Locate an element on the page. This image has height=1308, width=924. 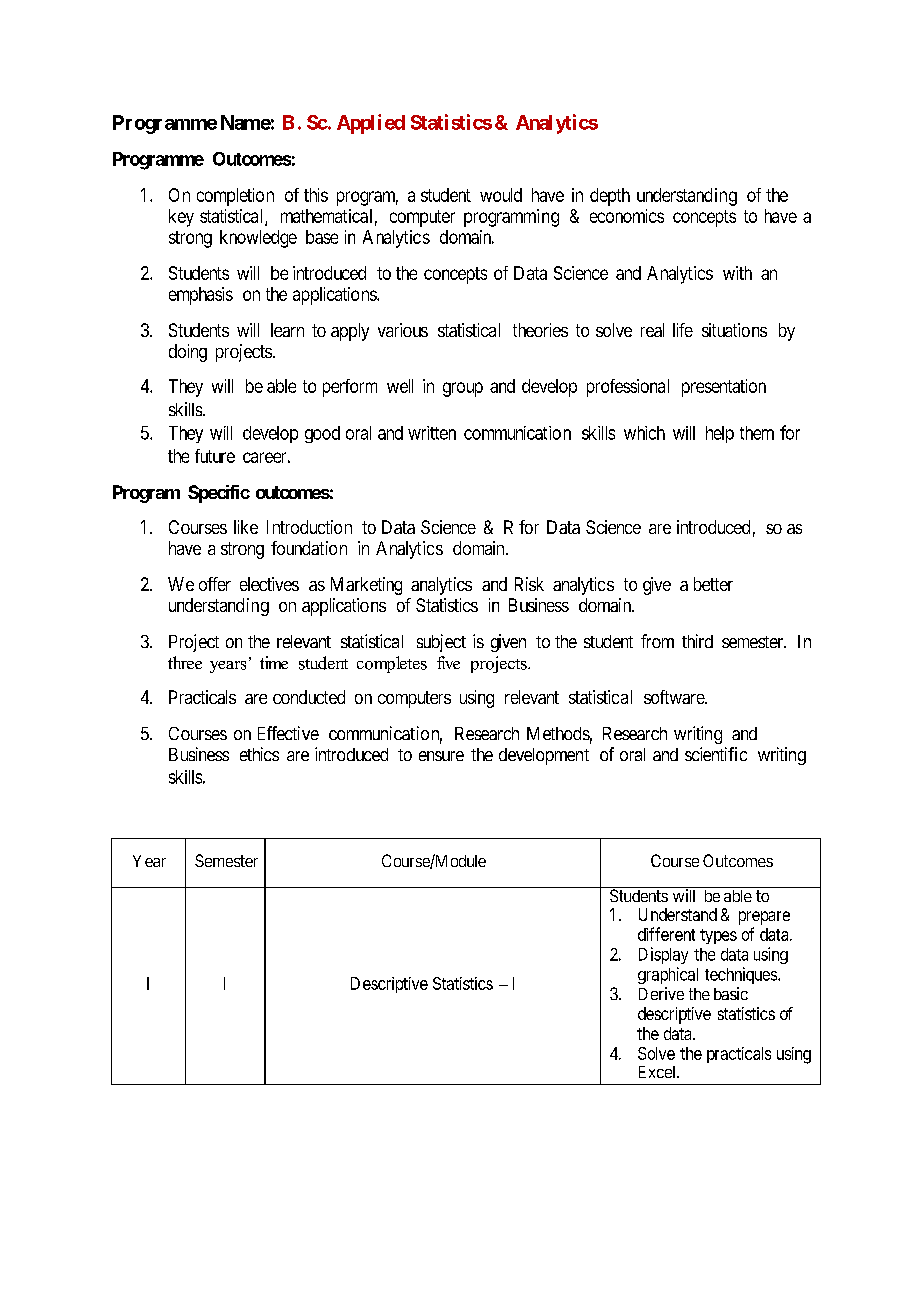
ethics is located at coordinates (259, 754).
